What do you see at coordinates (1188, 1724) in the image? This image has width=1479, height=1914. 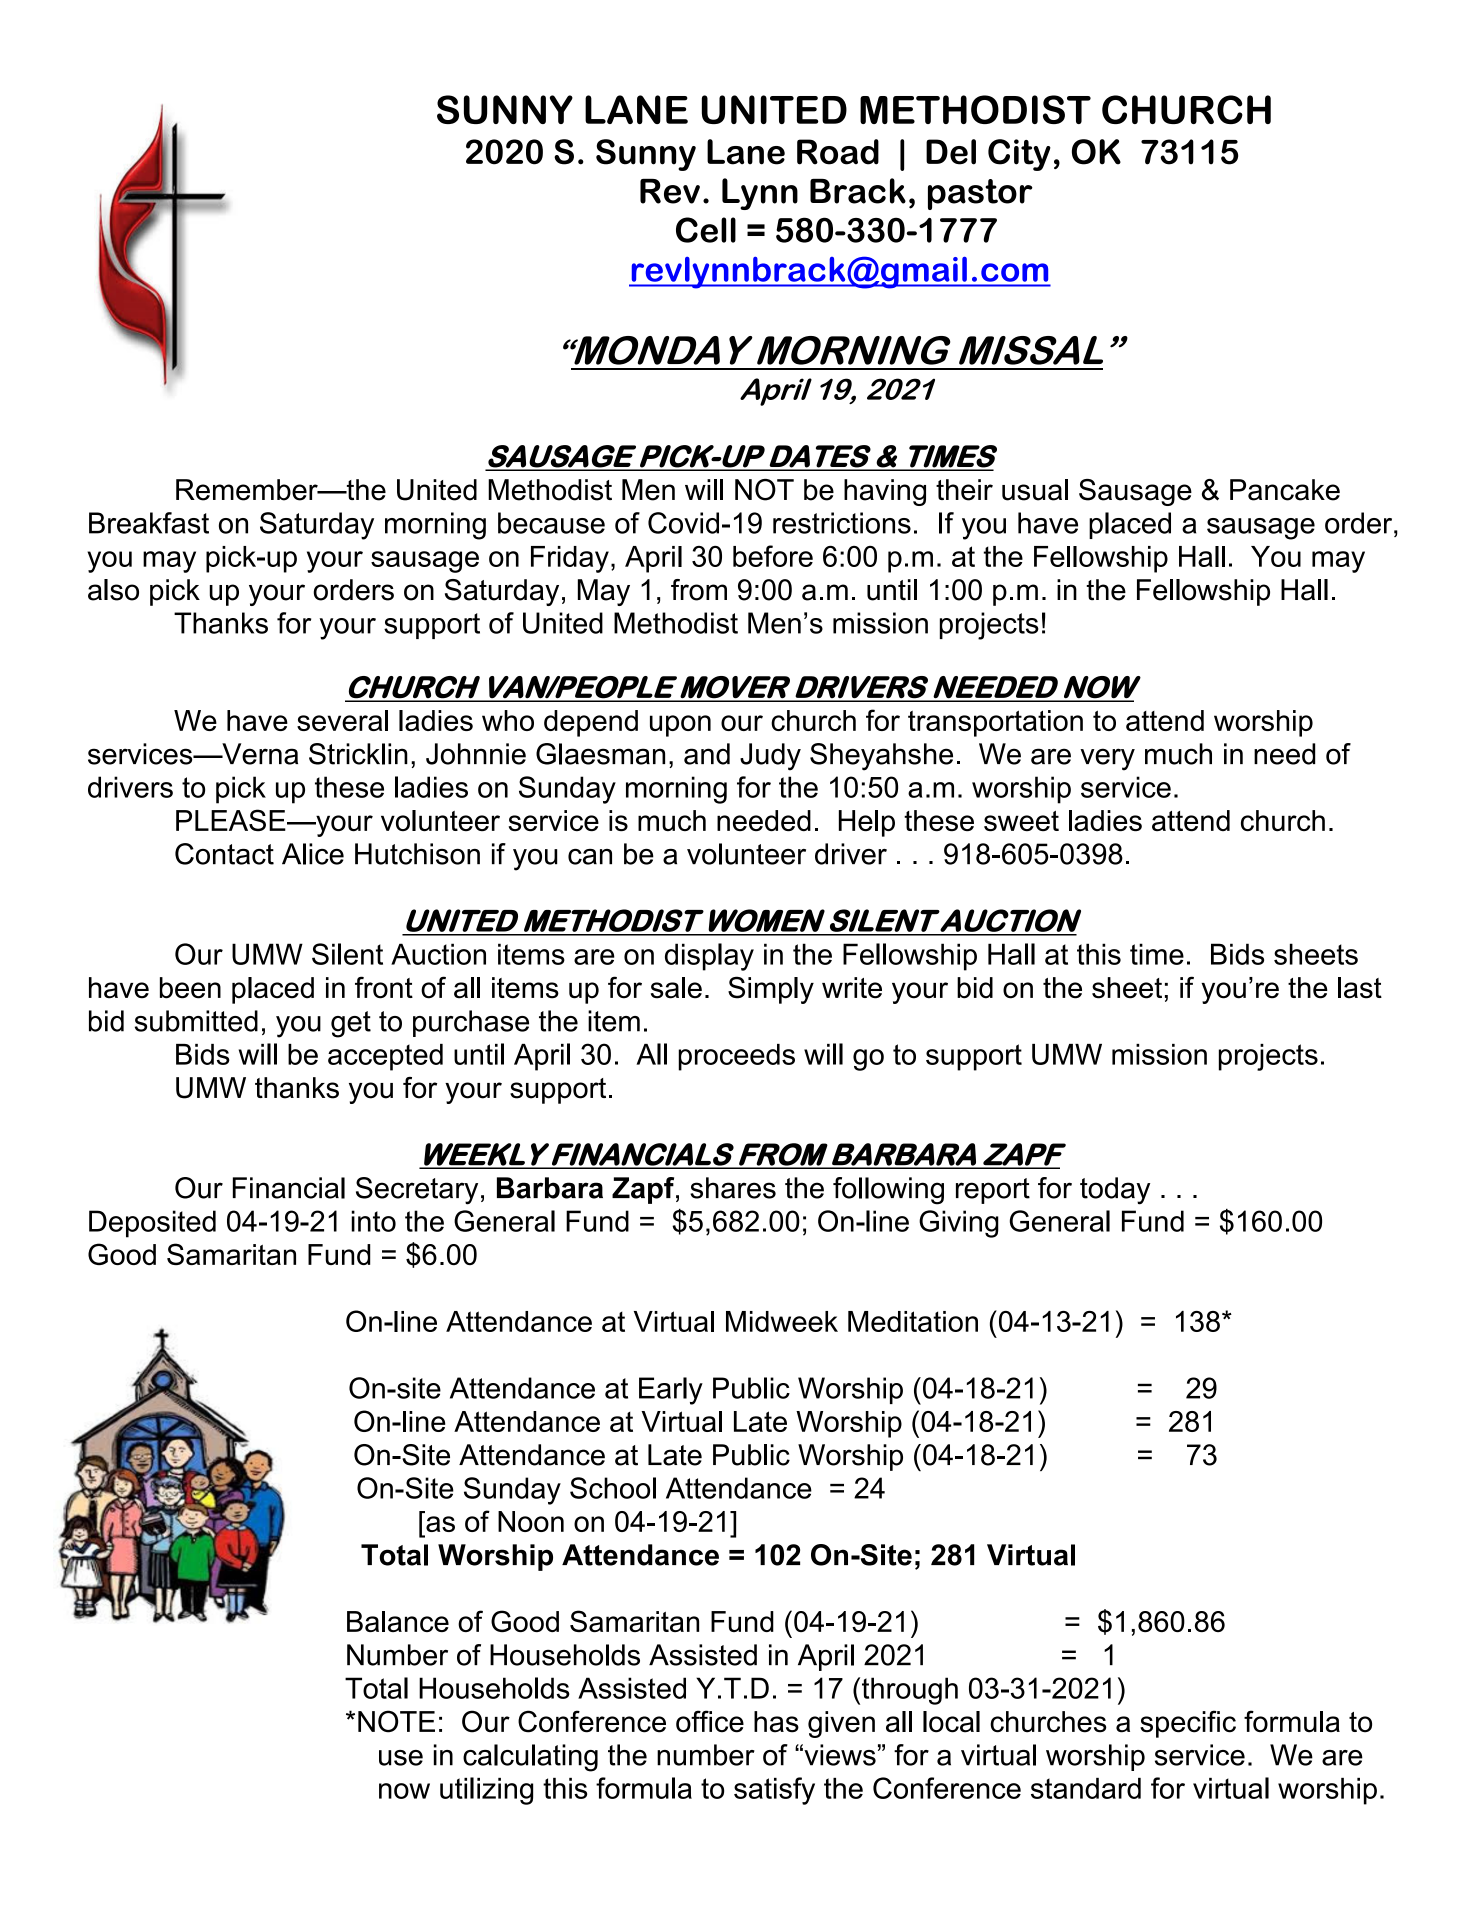 I see `specific` at bounding box center [1188, 1724].
